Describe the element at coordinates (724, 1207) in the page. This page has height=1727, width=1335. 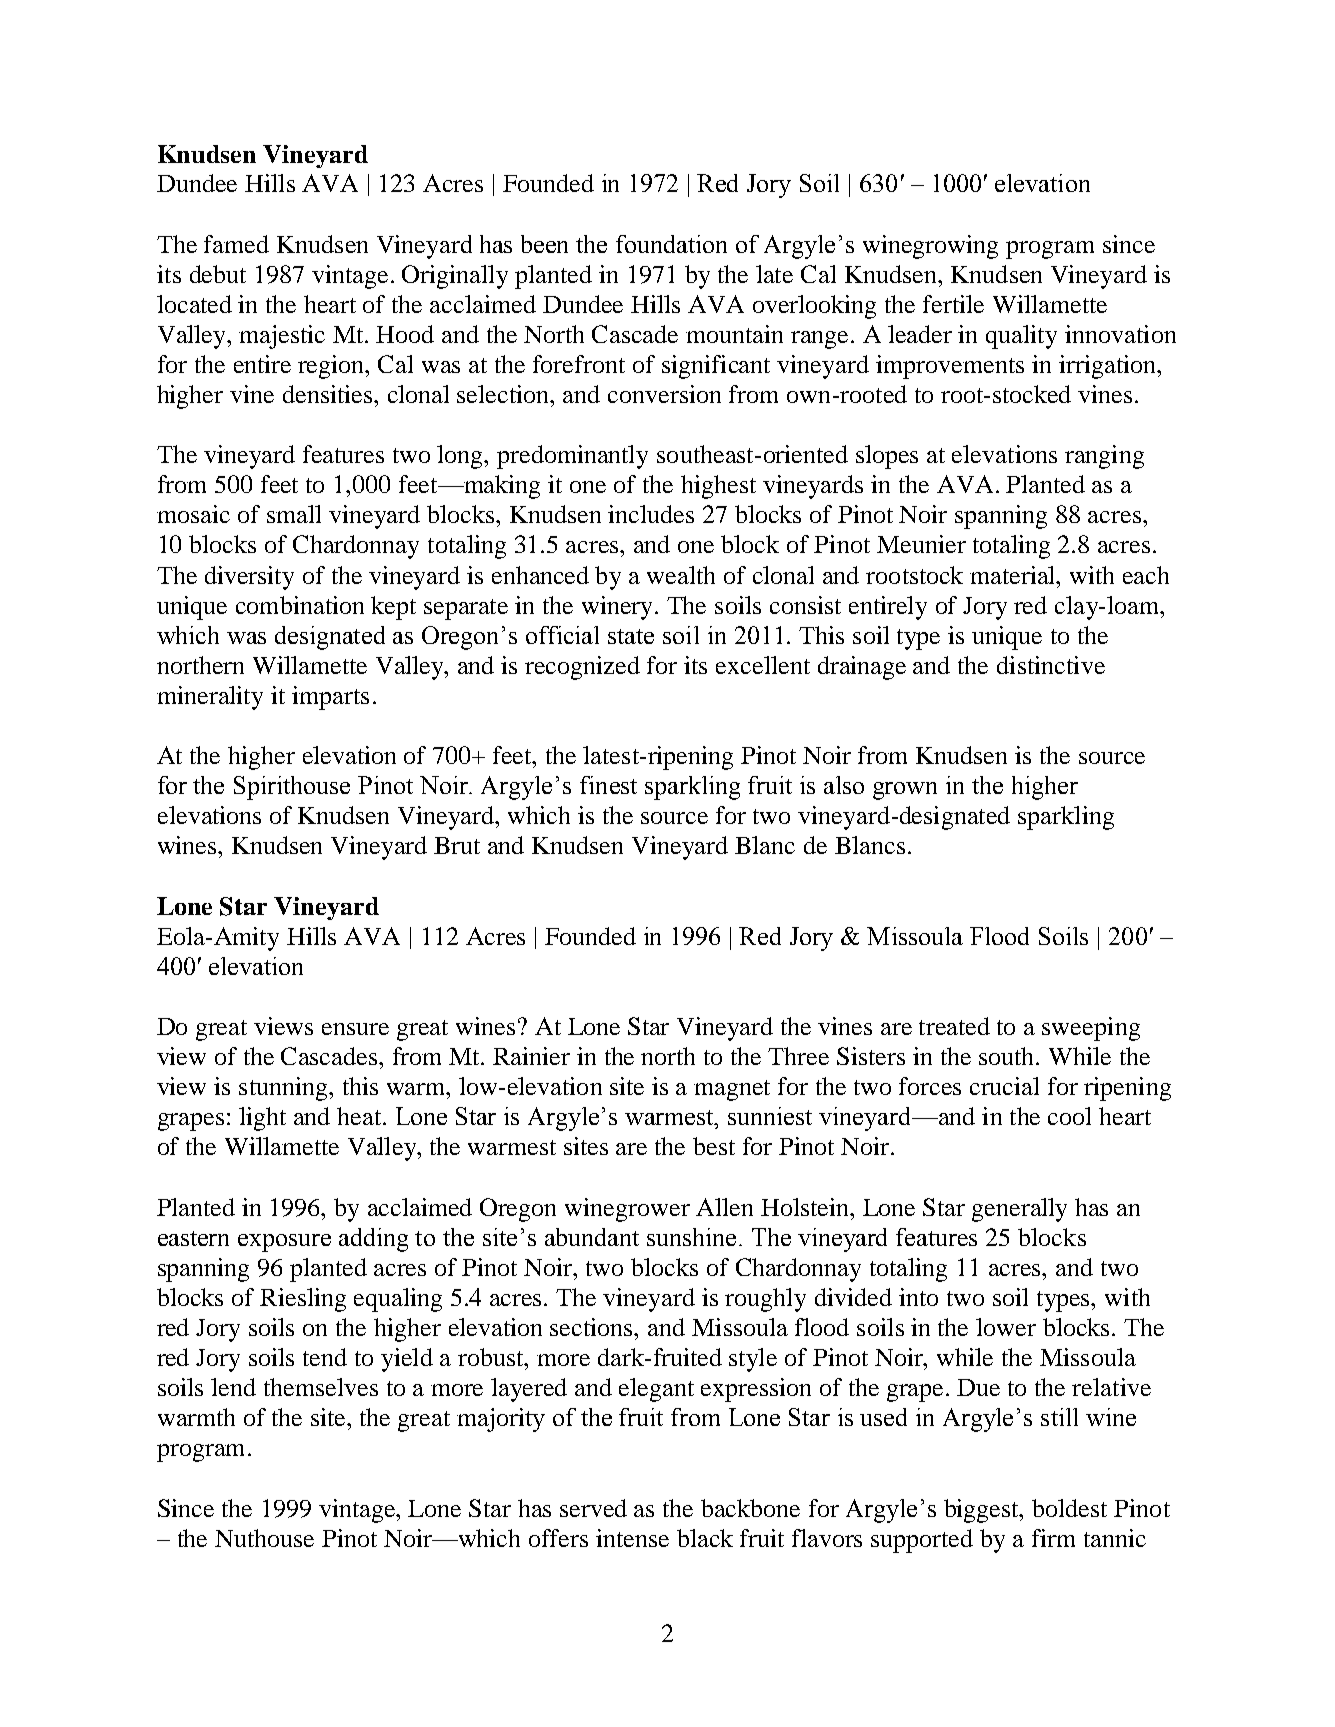
I see `Allen` at that location.
